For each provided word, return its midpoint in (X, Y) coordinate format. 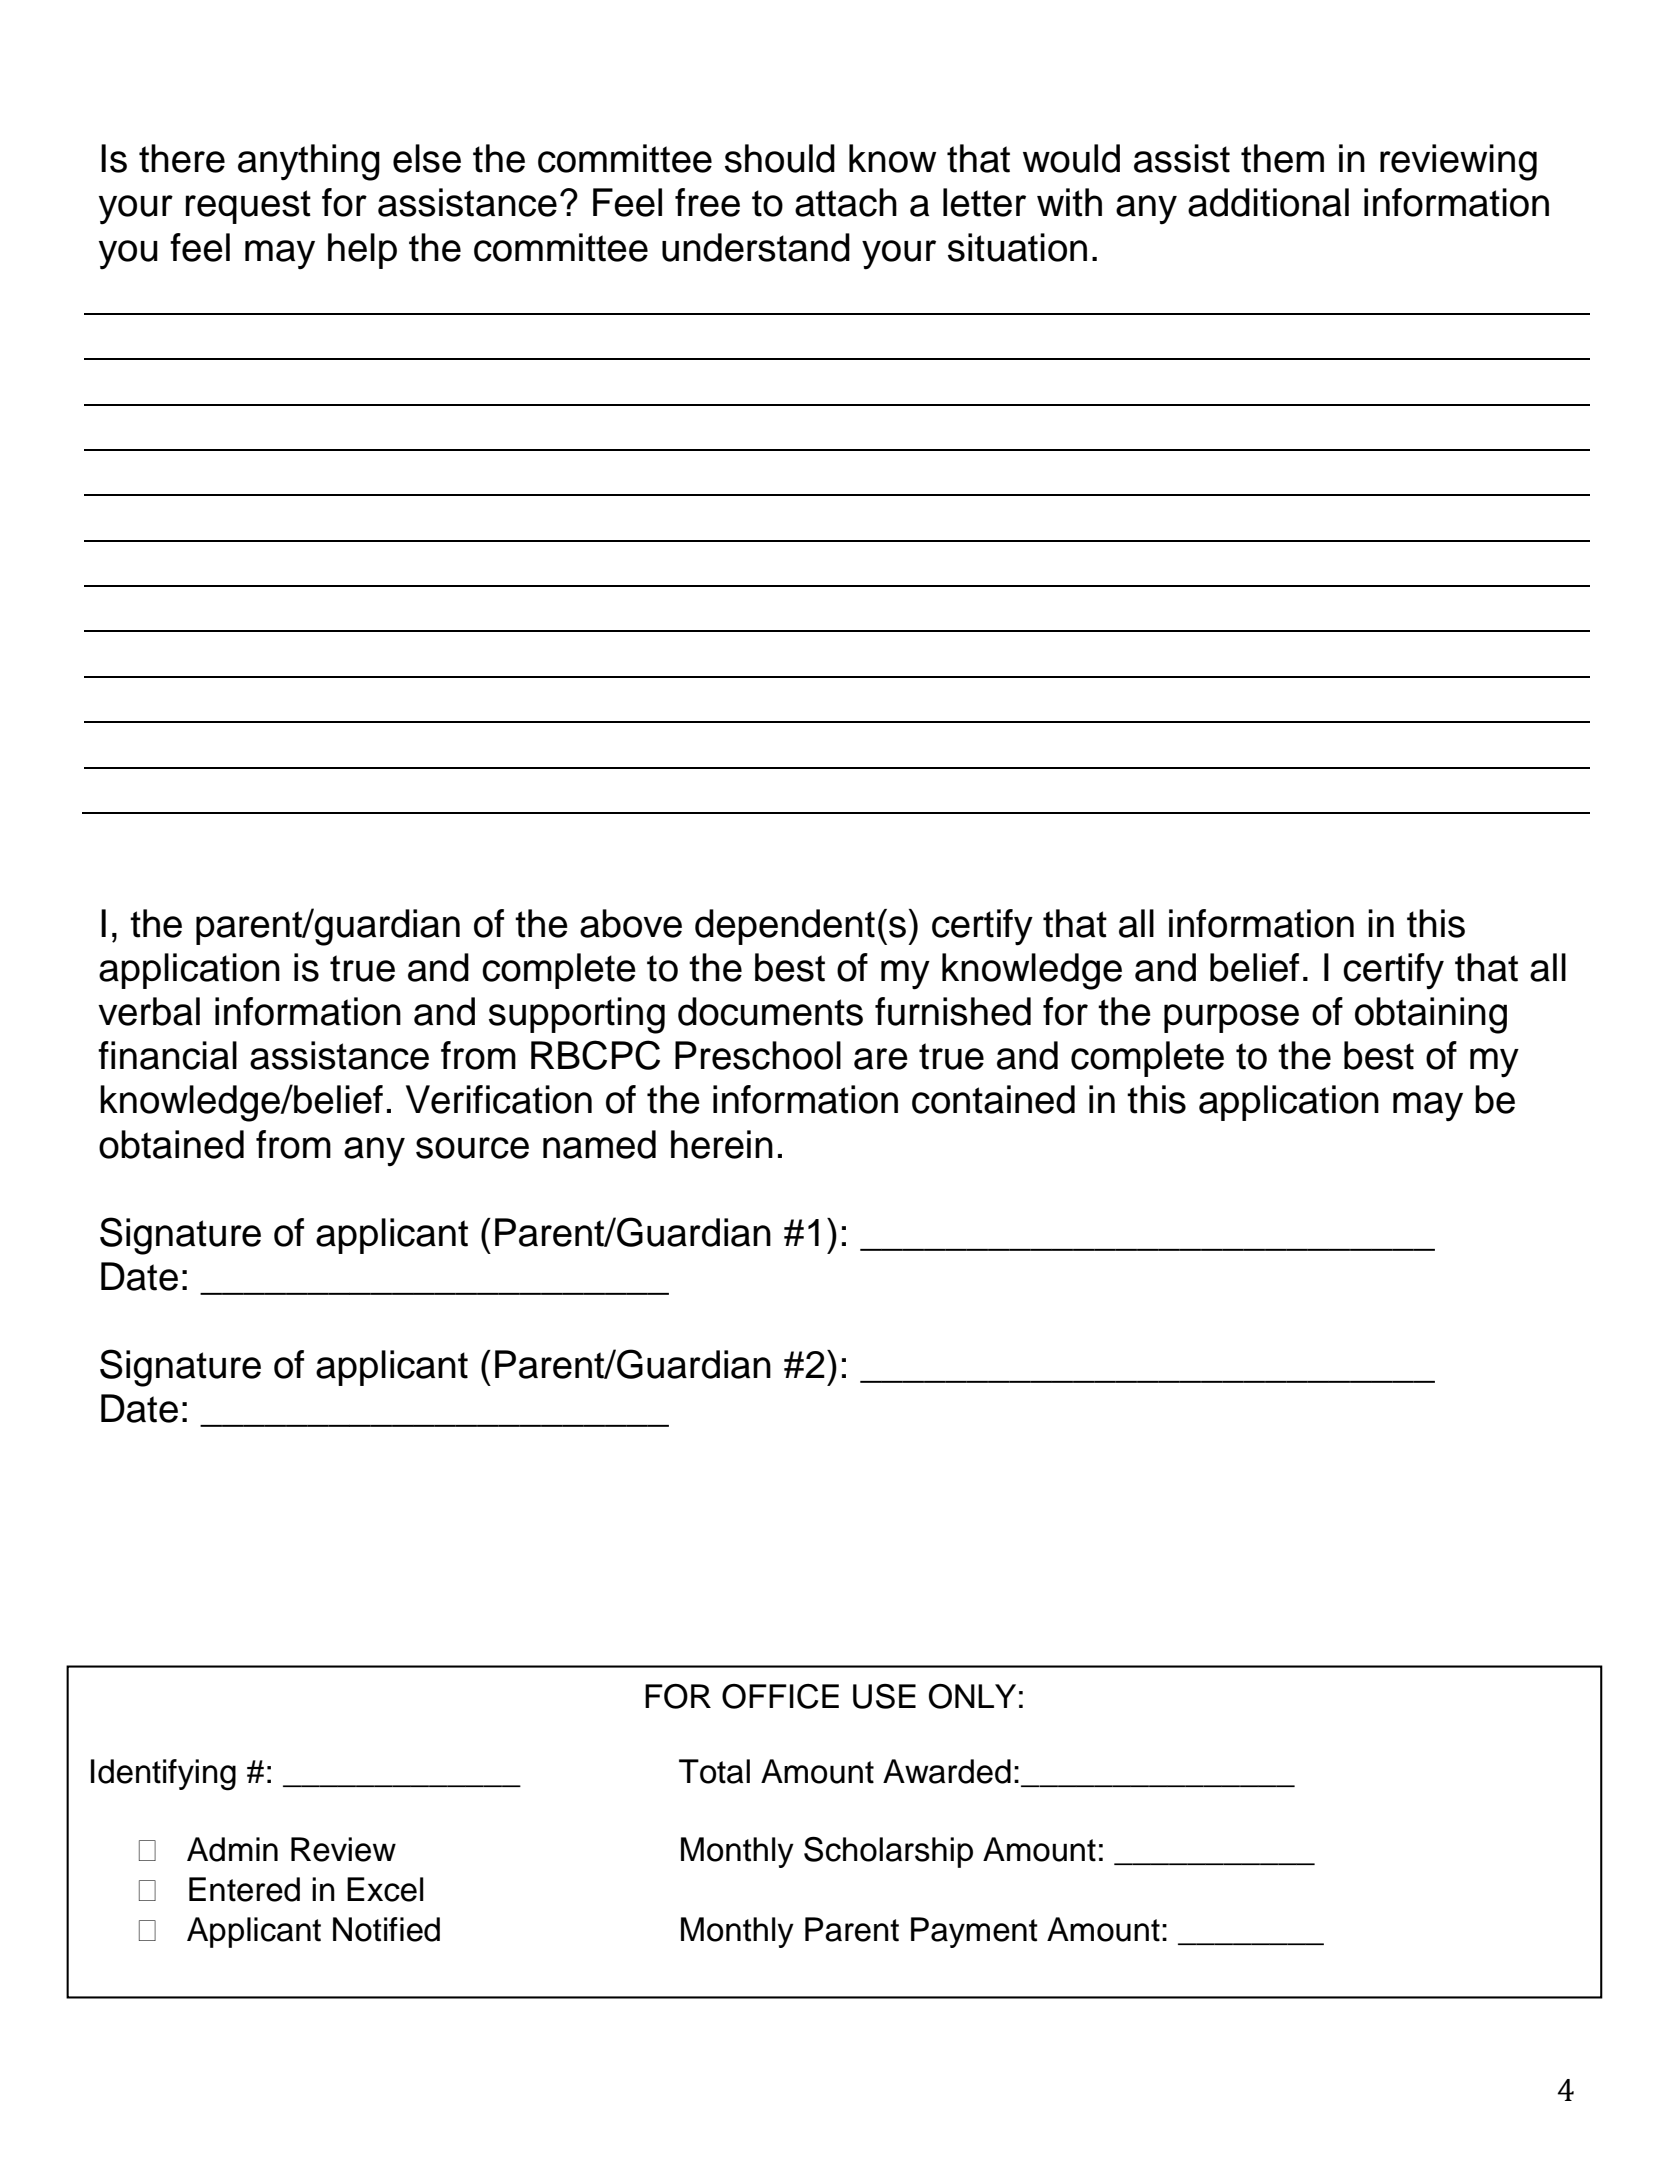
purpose (1231, 1018)
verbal (149, 1011)
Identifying (163, 1775)
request (248, 207)
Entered (244, 1889)
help (362, 251)
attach (846, 202)
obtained (171, 1144)
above (631, 923)
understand (756, 247)
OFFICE (780, 1696)
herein (722, 1144)
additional (1268, 202)
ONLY (972, 1696)
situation (1017, 247)
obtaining (1431, 1015)
